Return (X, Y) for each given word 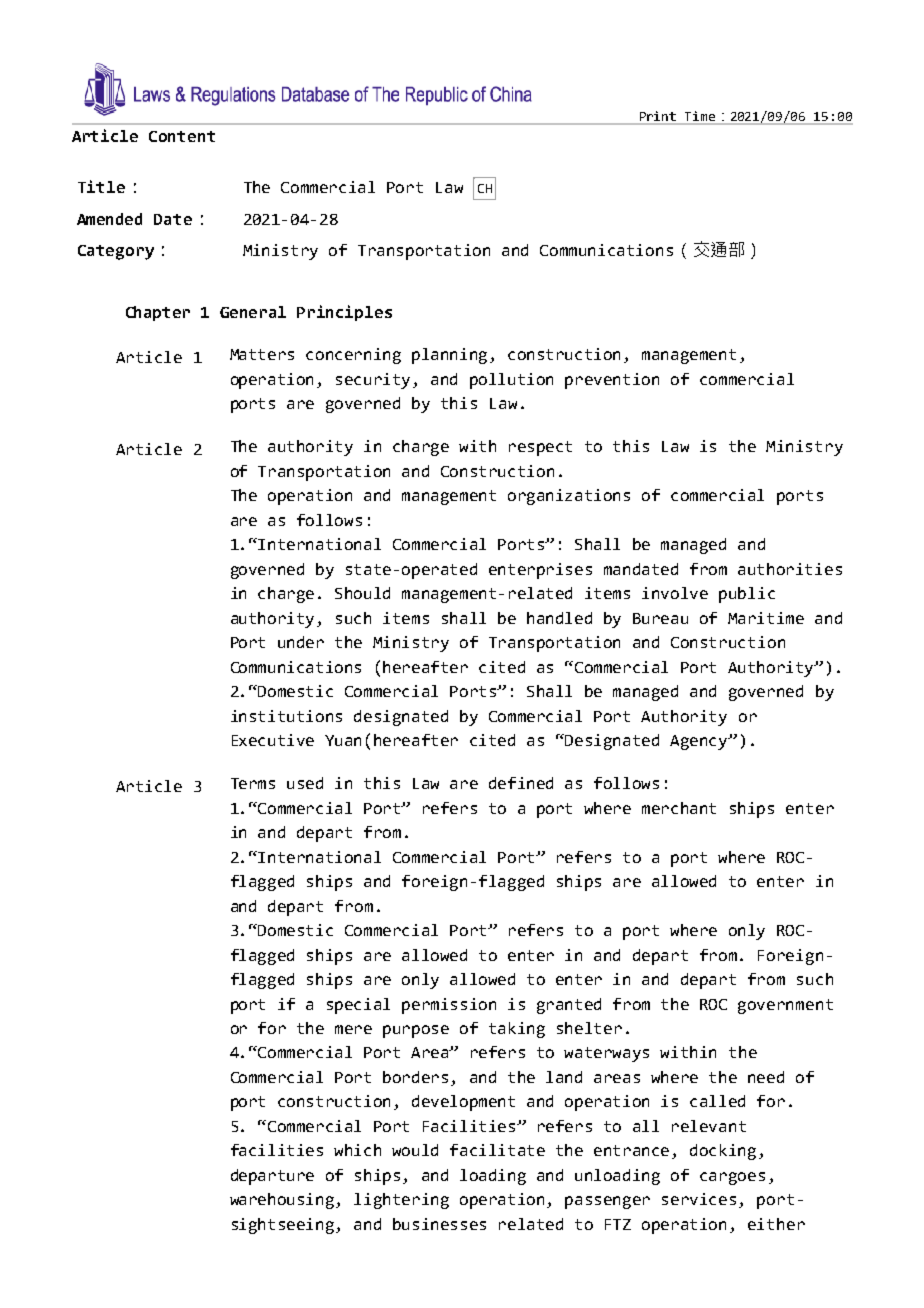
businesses (439, 1224)
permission (449, 1006)
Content (182, 136)
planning (451, 356)
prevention (612, 381)
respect (540, 448)
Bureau (660, 618)
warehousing (283, 1201)
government (785, 1006)
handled (559, 618)
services (699, 1199)
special (358, 1006)
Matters (262, 354)
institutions (286, 716)
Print (658, 117)
